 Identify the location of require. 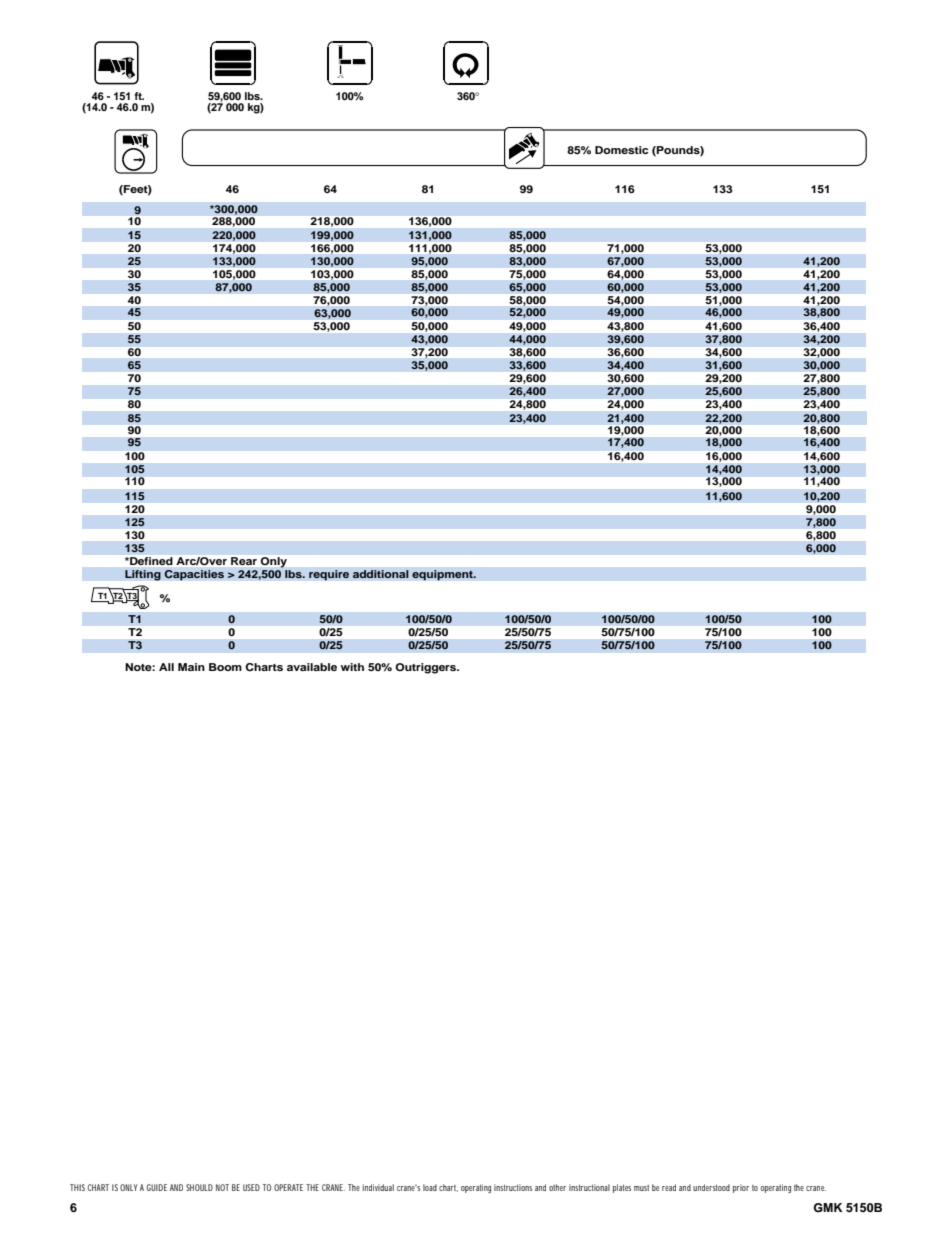
(329, 575).
